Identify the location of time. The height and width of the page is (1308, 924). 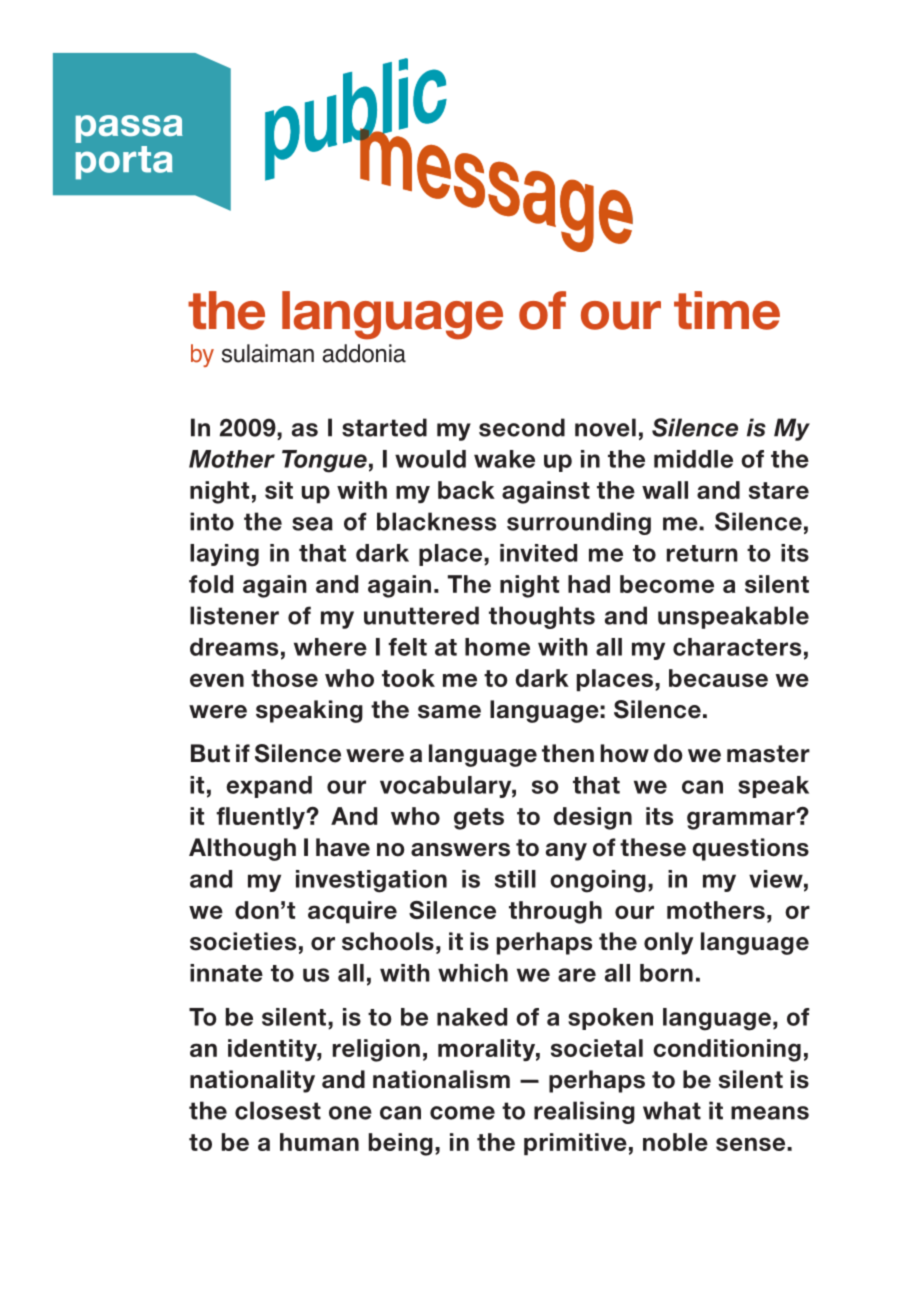
(727, 310).
